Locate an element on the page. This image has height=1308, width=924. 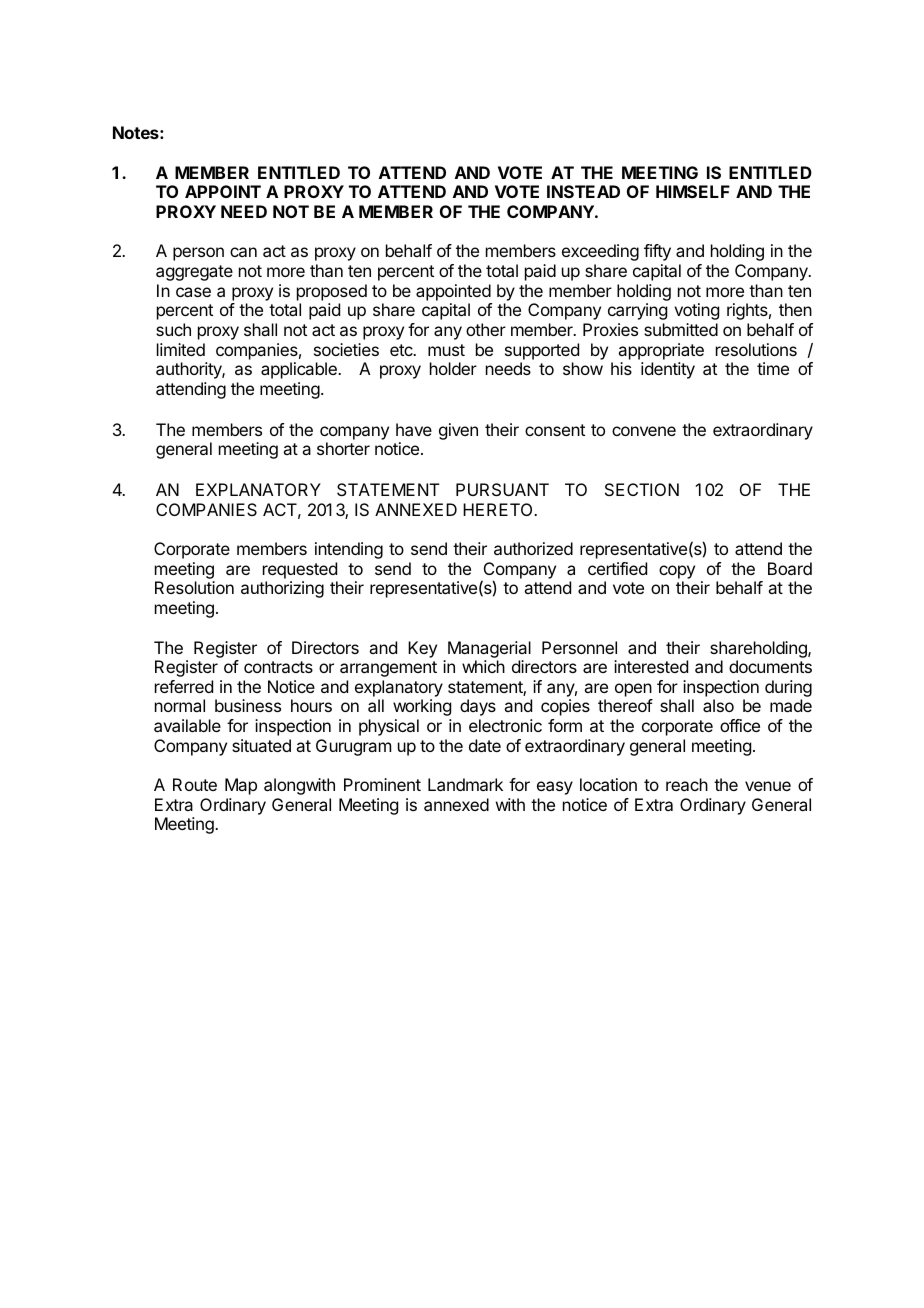
can is located at coordinates (243, 252).
